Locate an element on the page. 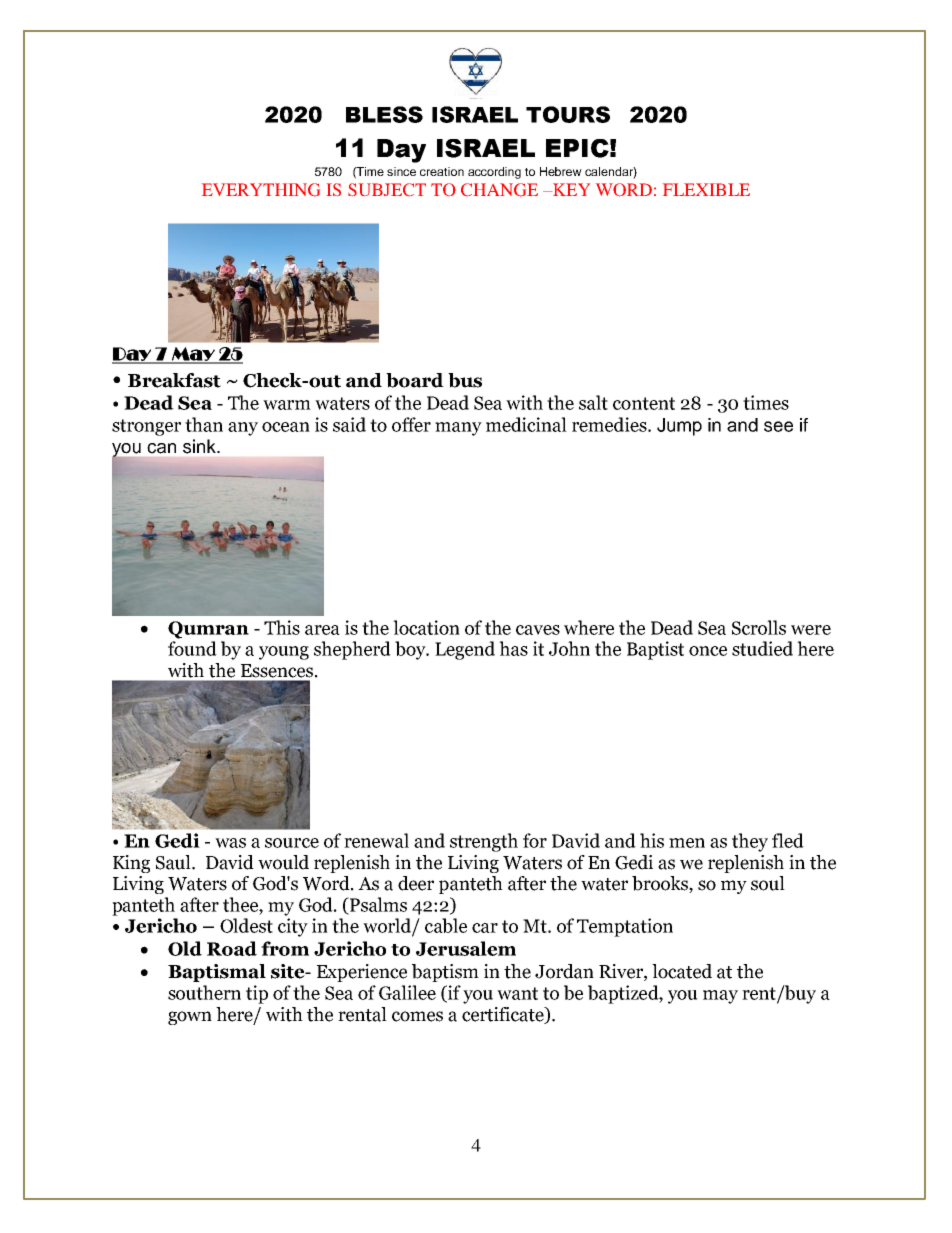 This document has width=952, height=1233. southern is located at coordinates (204, 992).
